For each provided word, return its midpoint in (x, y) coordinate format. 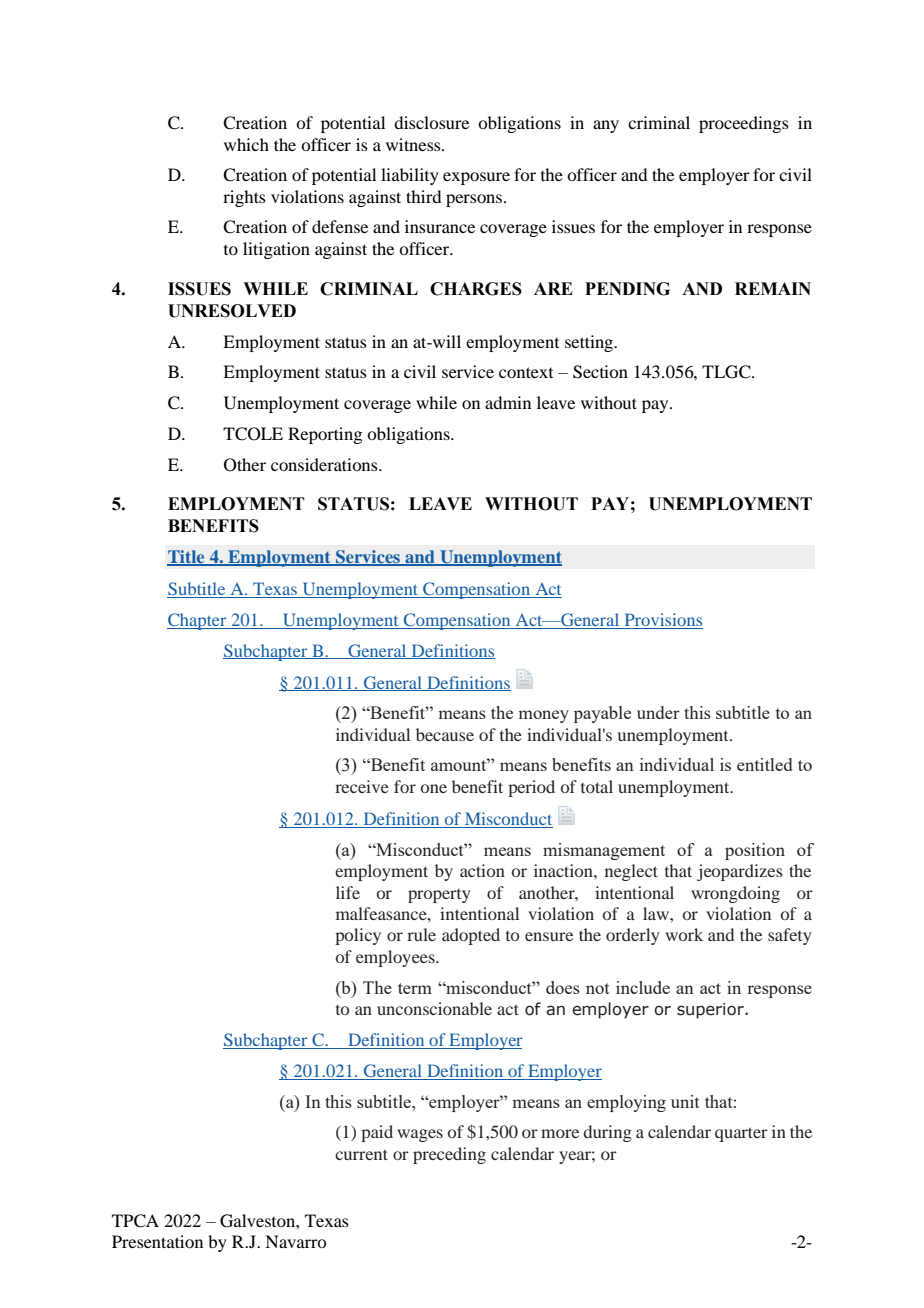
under (658, 712)
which (246, 144)
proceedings (744, 124)
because (445, 734)
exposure (476, 178)
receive (362, 786)
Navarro (295, 1241)
